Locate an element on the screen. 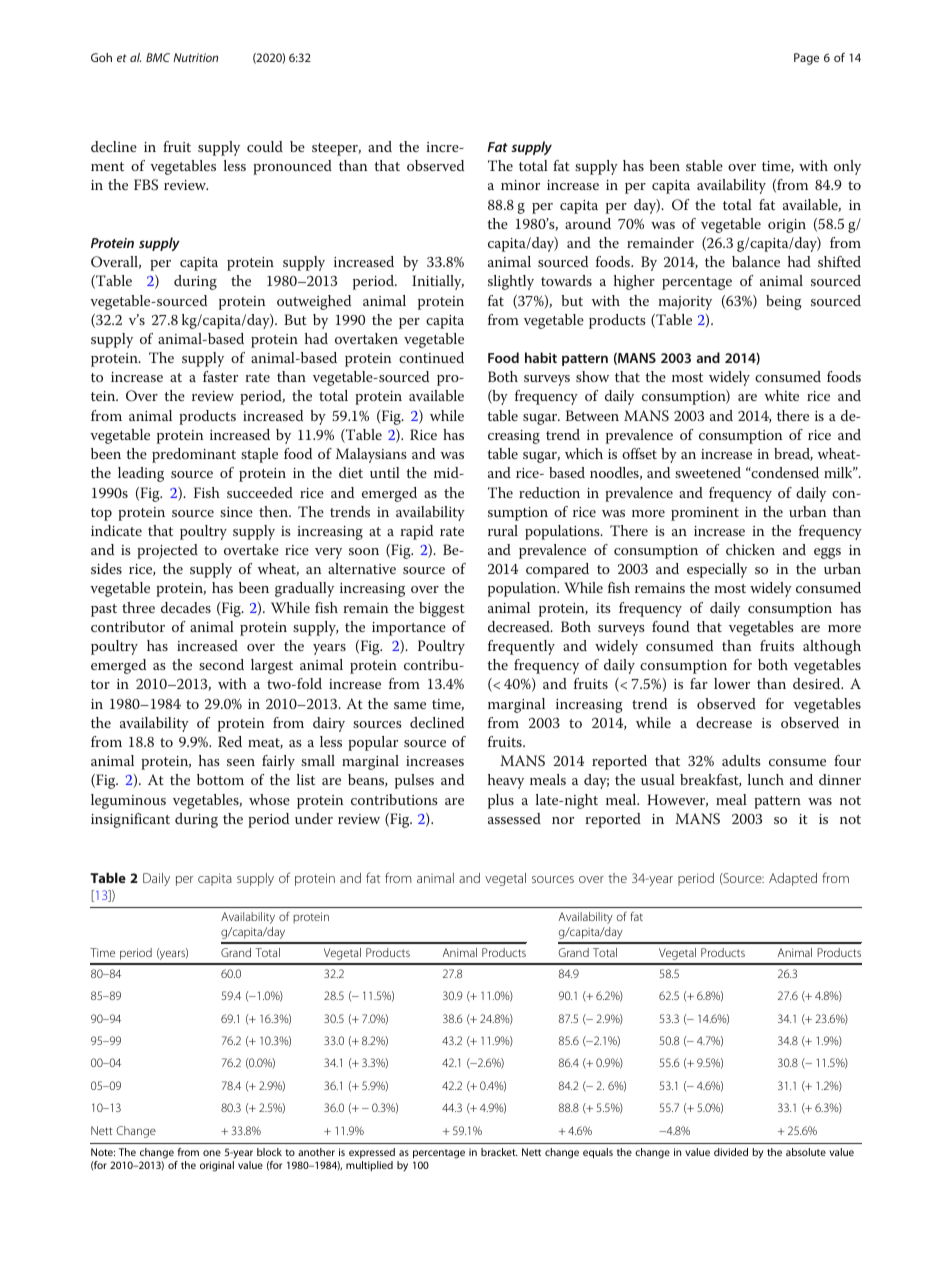 Image resolution: width=952 pixels, height=1265 pixels. minor is located at coordinates (520, 185).
